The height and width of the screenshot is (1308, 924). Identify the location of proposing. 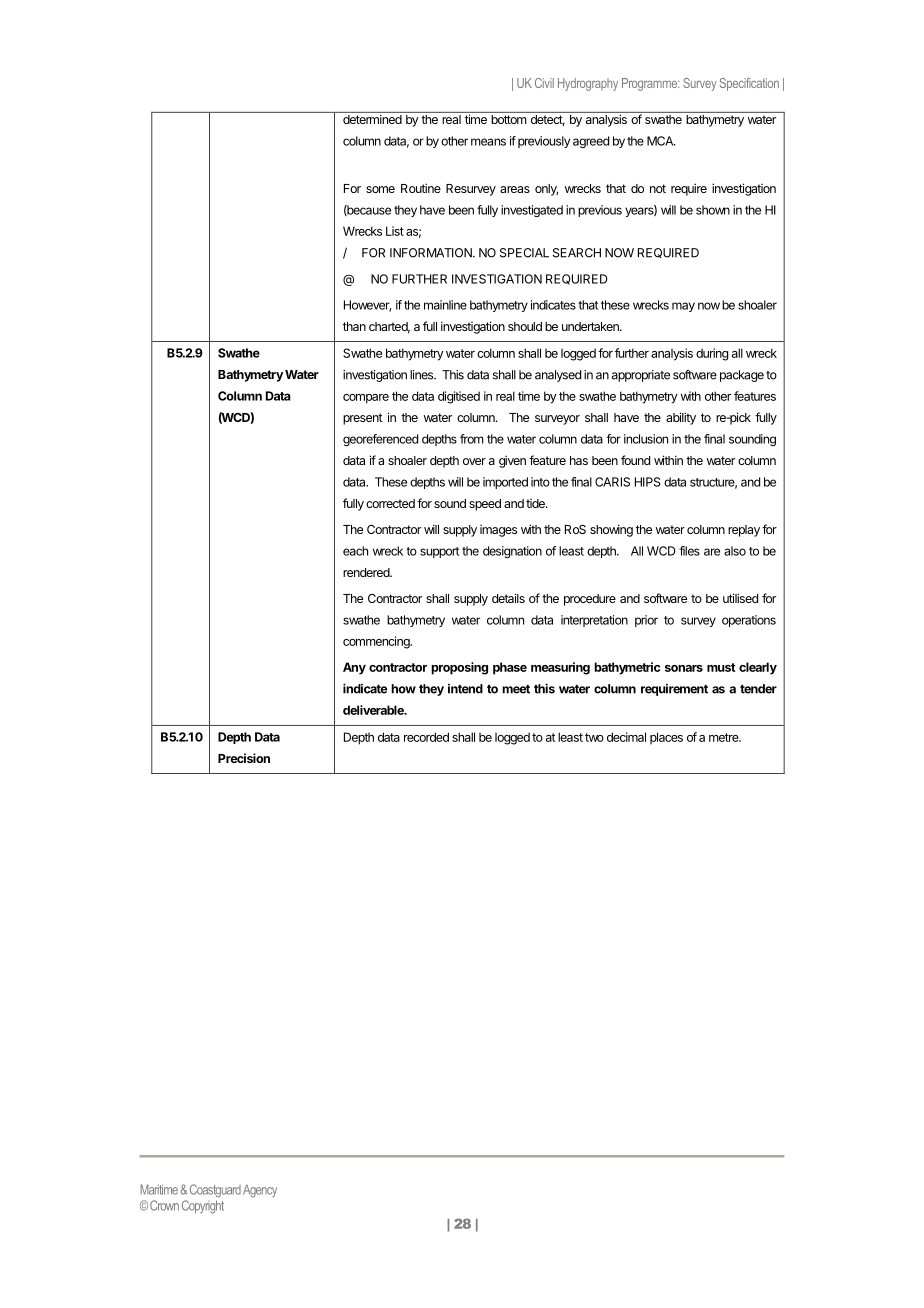
(459, 668).
